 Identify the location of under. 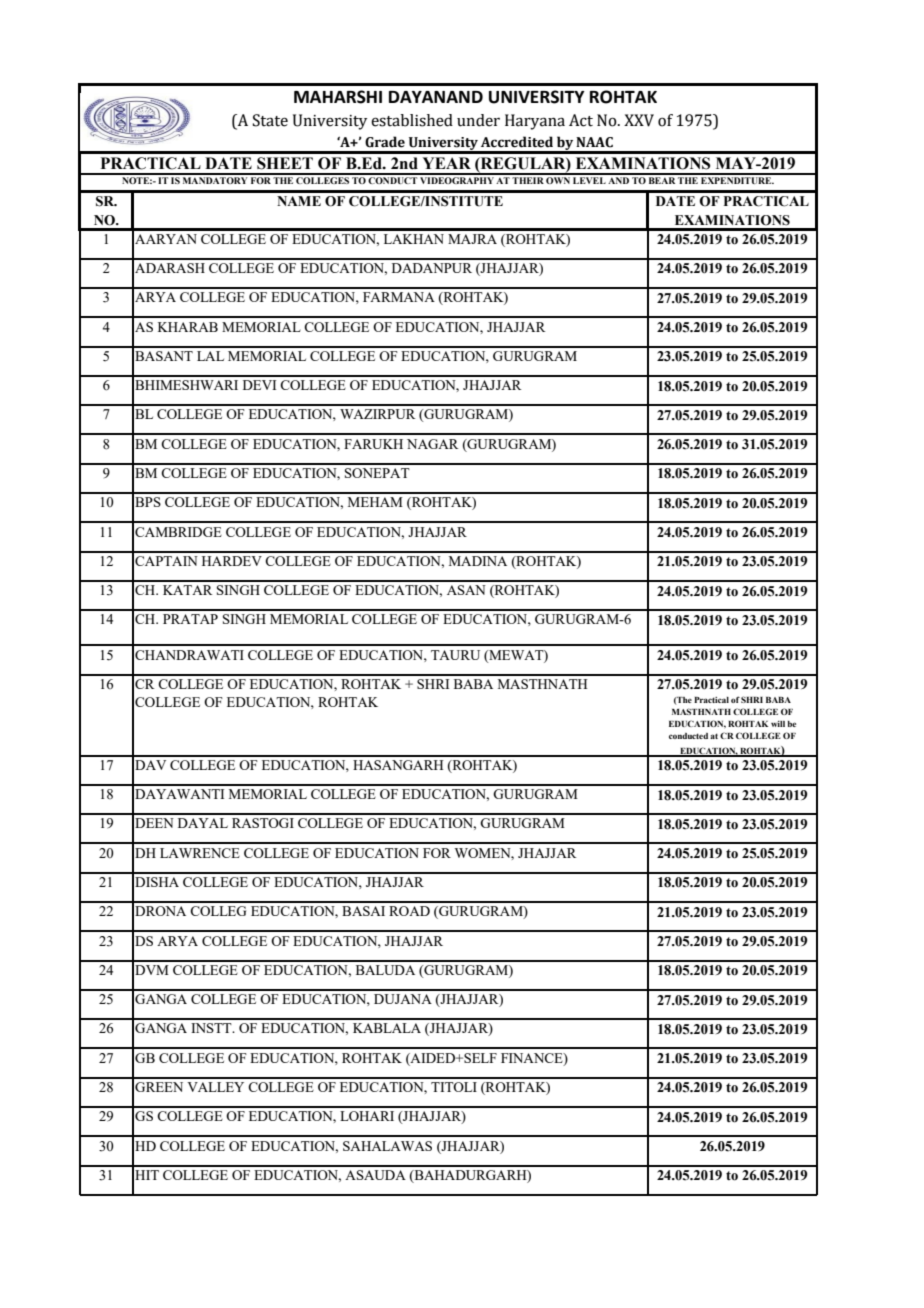
(478, 120).
